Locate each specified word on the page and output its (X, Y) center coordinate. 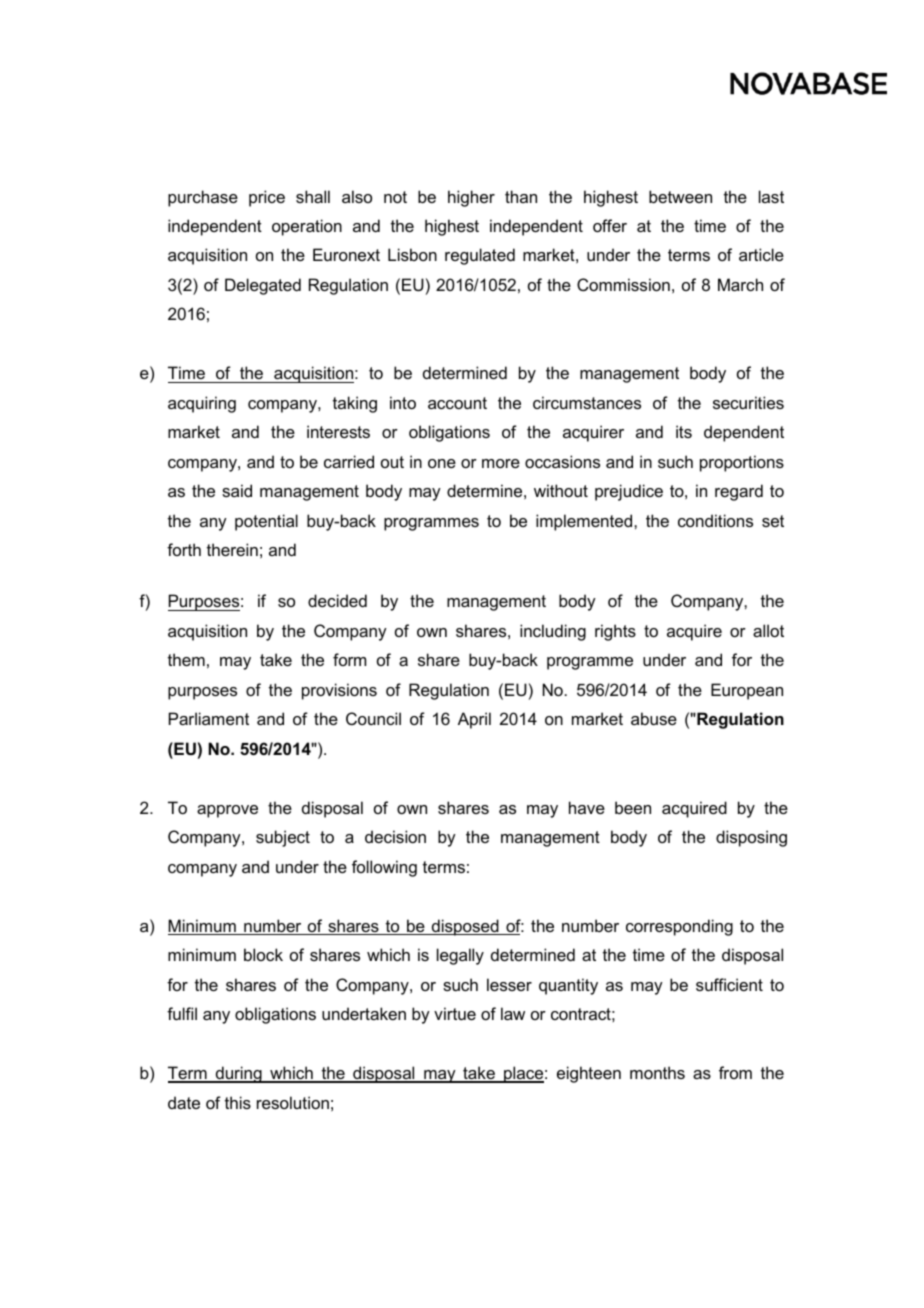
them (186, 659)
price (267, 198)
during (238, 1074)
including (553, 632)
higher (471, 198)
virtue (455, 1013)
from (735, 1072)
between (680, 196)
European (747, 691)
